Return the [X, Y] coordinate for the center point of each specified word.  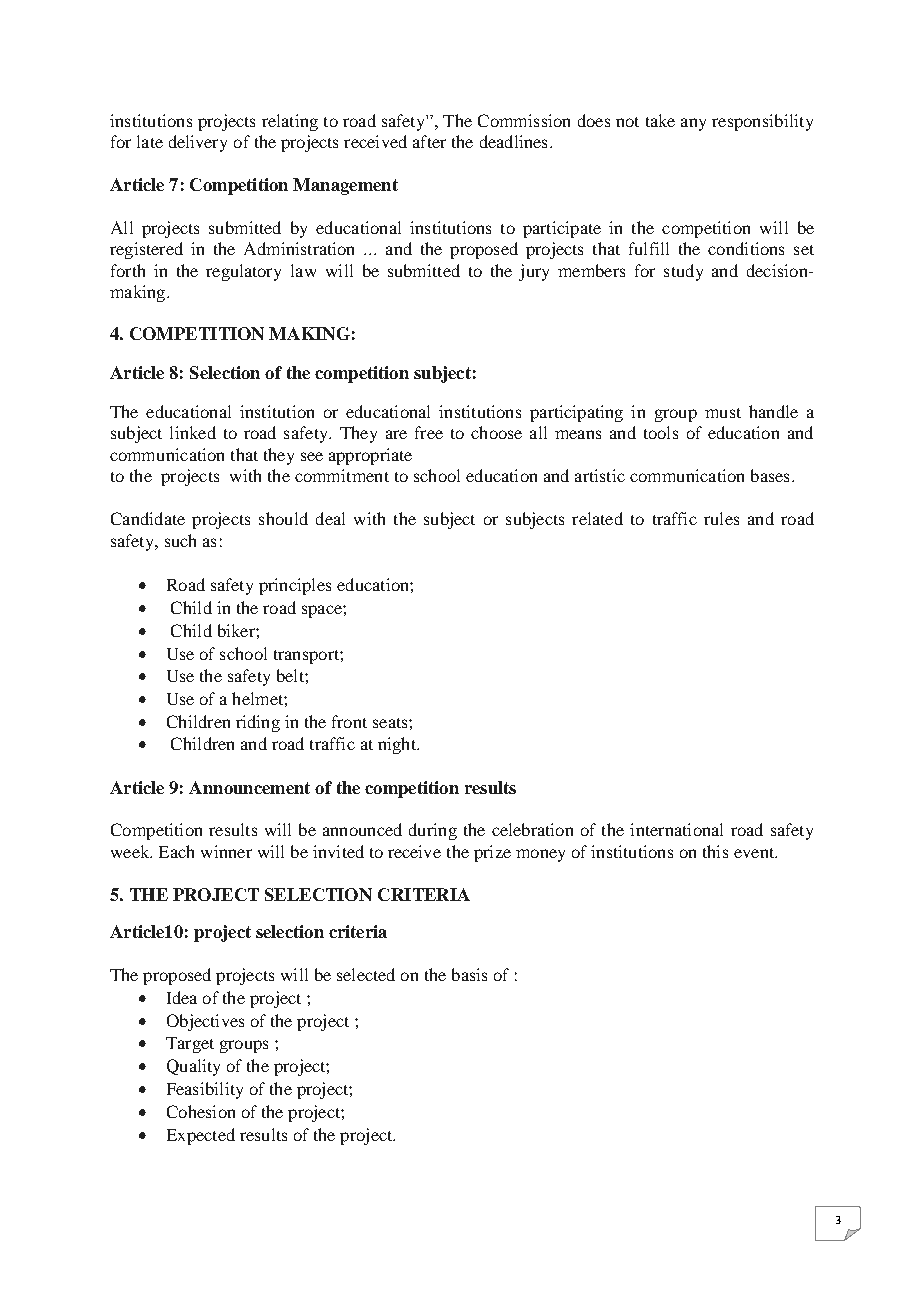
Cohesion [201, 1111]
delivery [198, 143]
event [755, 853]
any [693, 124]
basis [469, 974]
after [429, 141]
